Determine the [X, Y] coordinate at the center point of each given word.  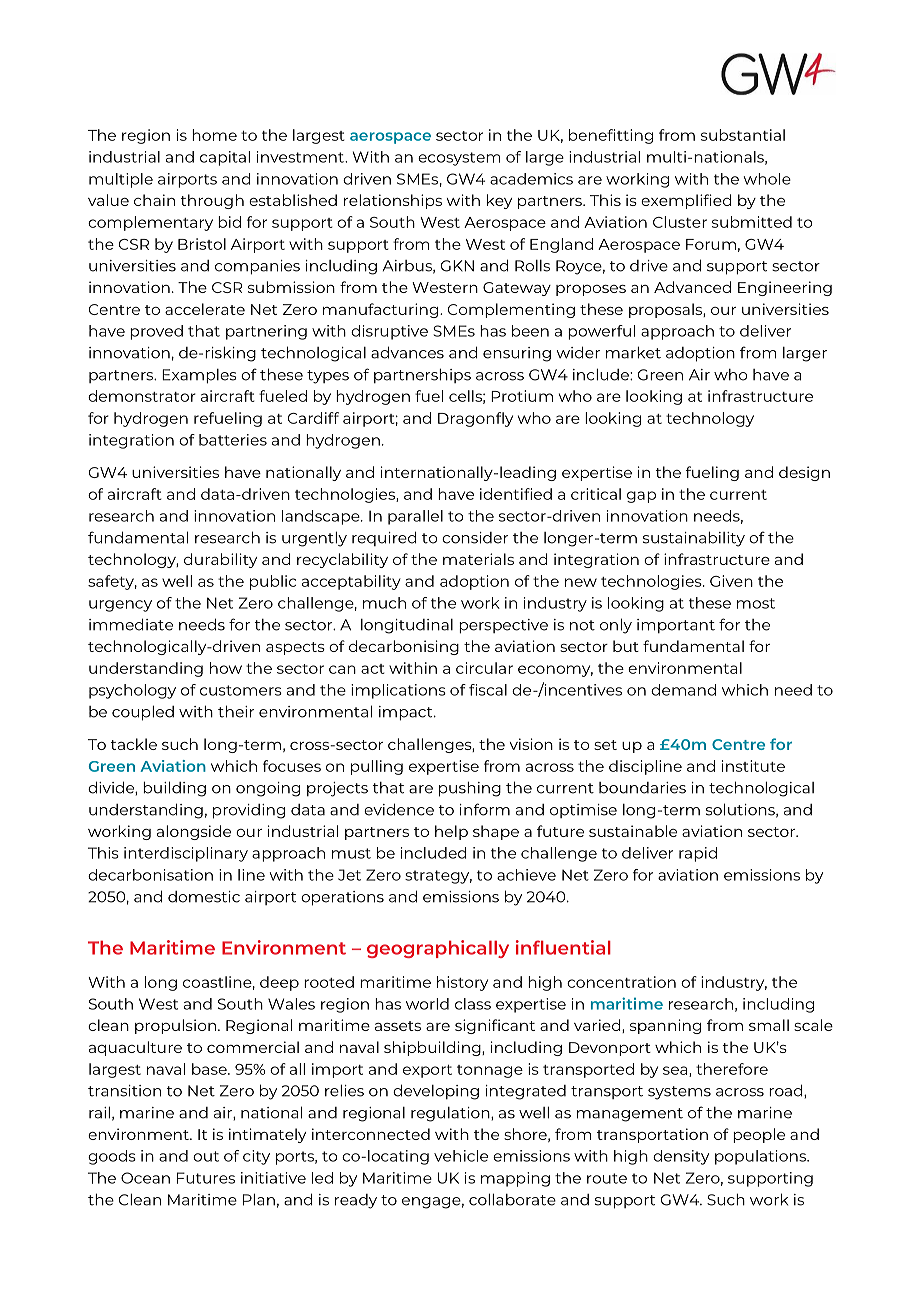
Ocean [145, 1178]
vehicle [461, 1156]
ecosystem [459, 159]
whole [767, 179]
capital [225, 158]
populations [761, 1157]
